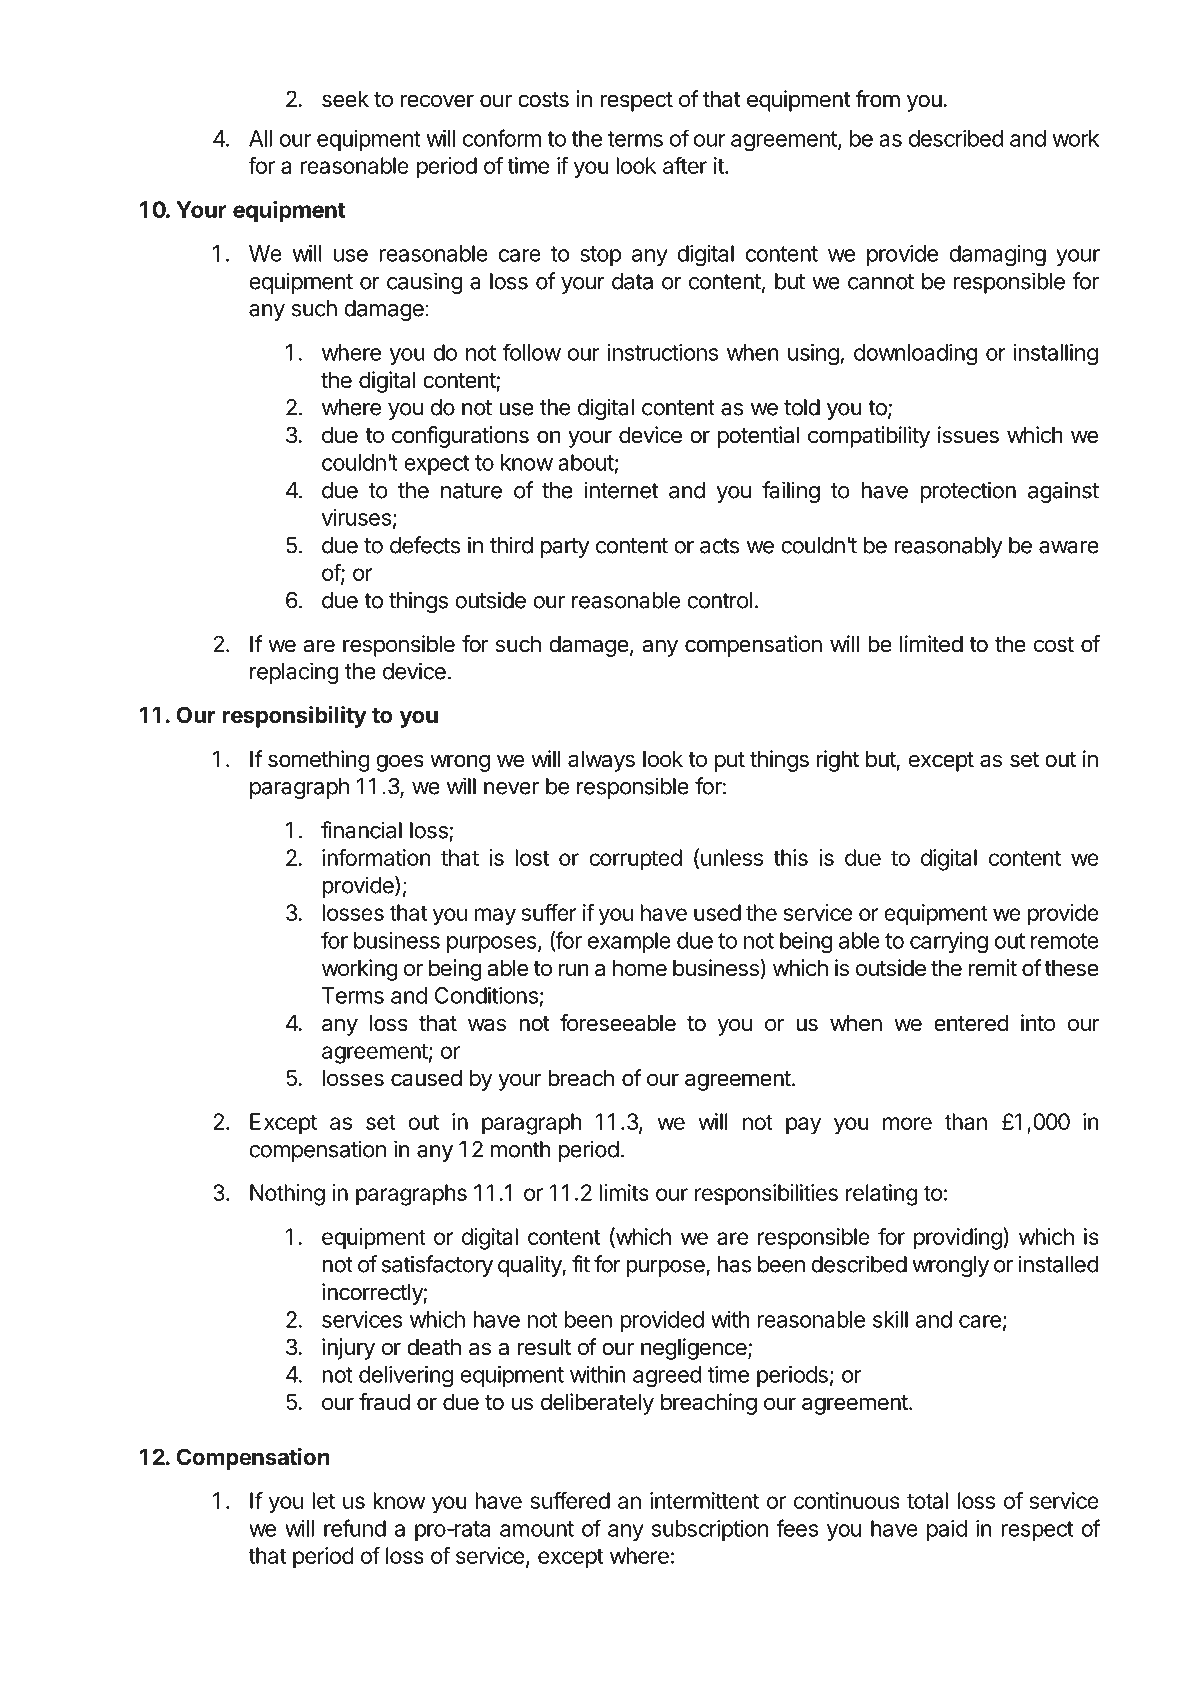 This image has height=1699, width=1202. Describe the element at coordinates (345, 99) in the image. I see `seek` at that location.
